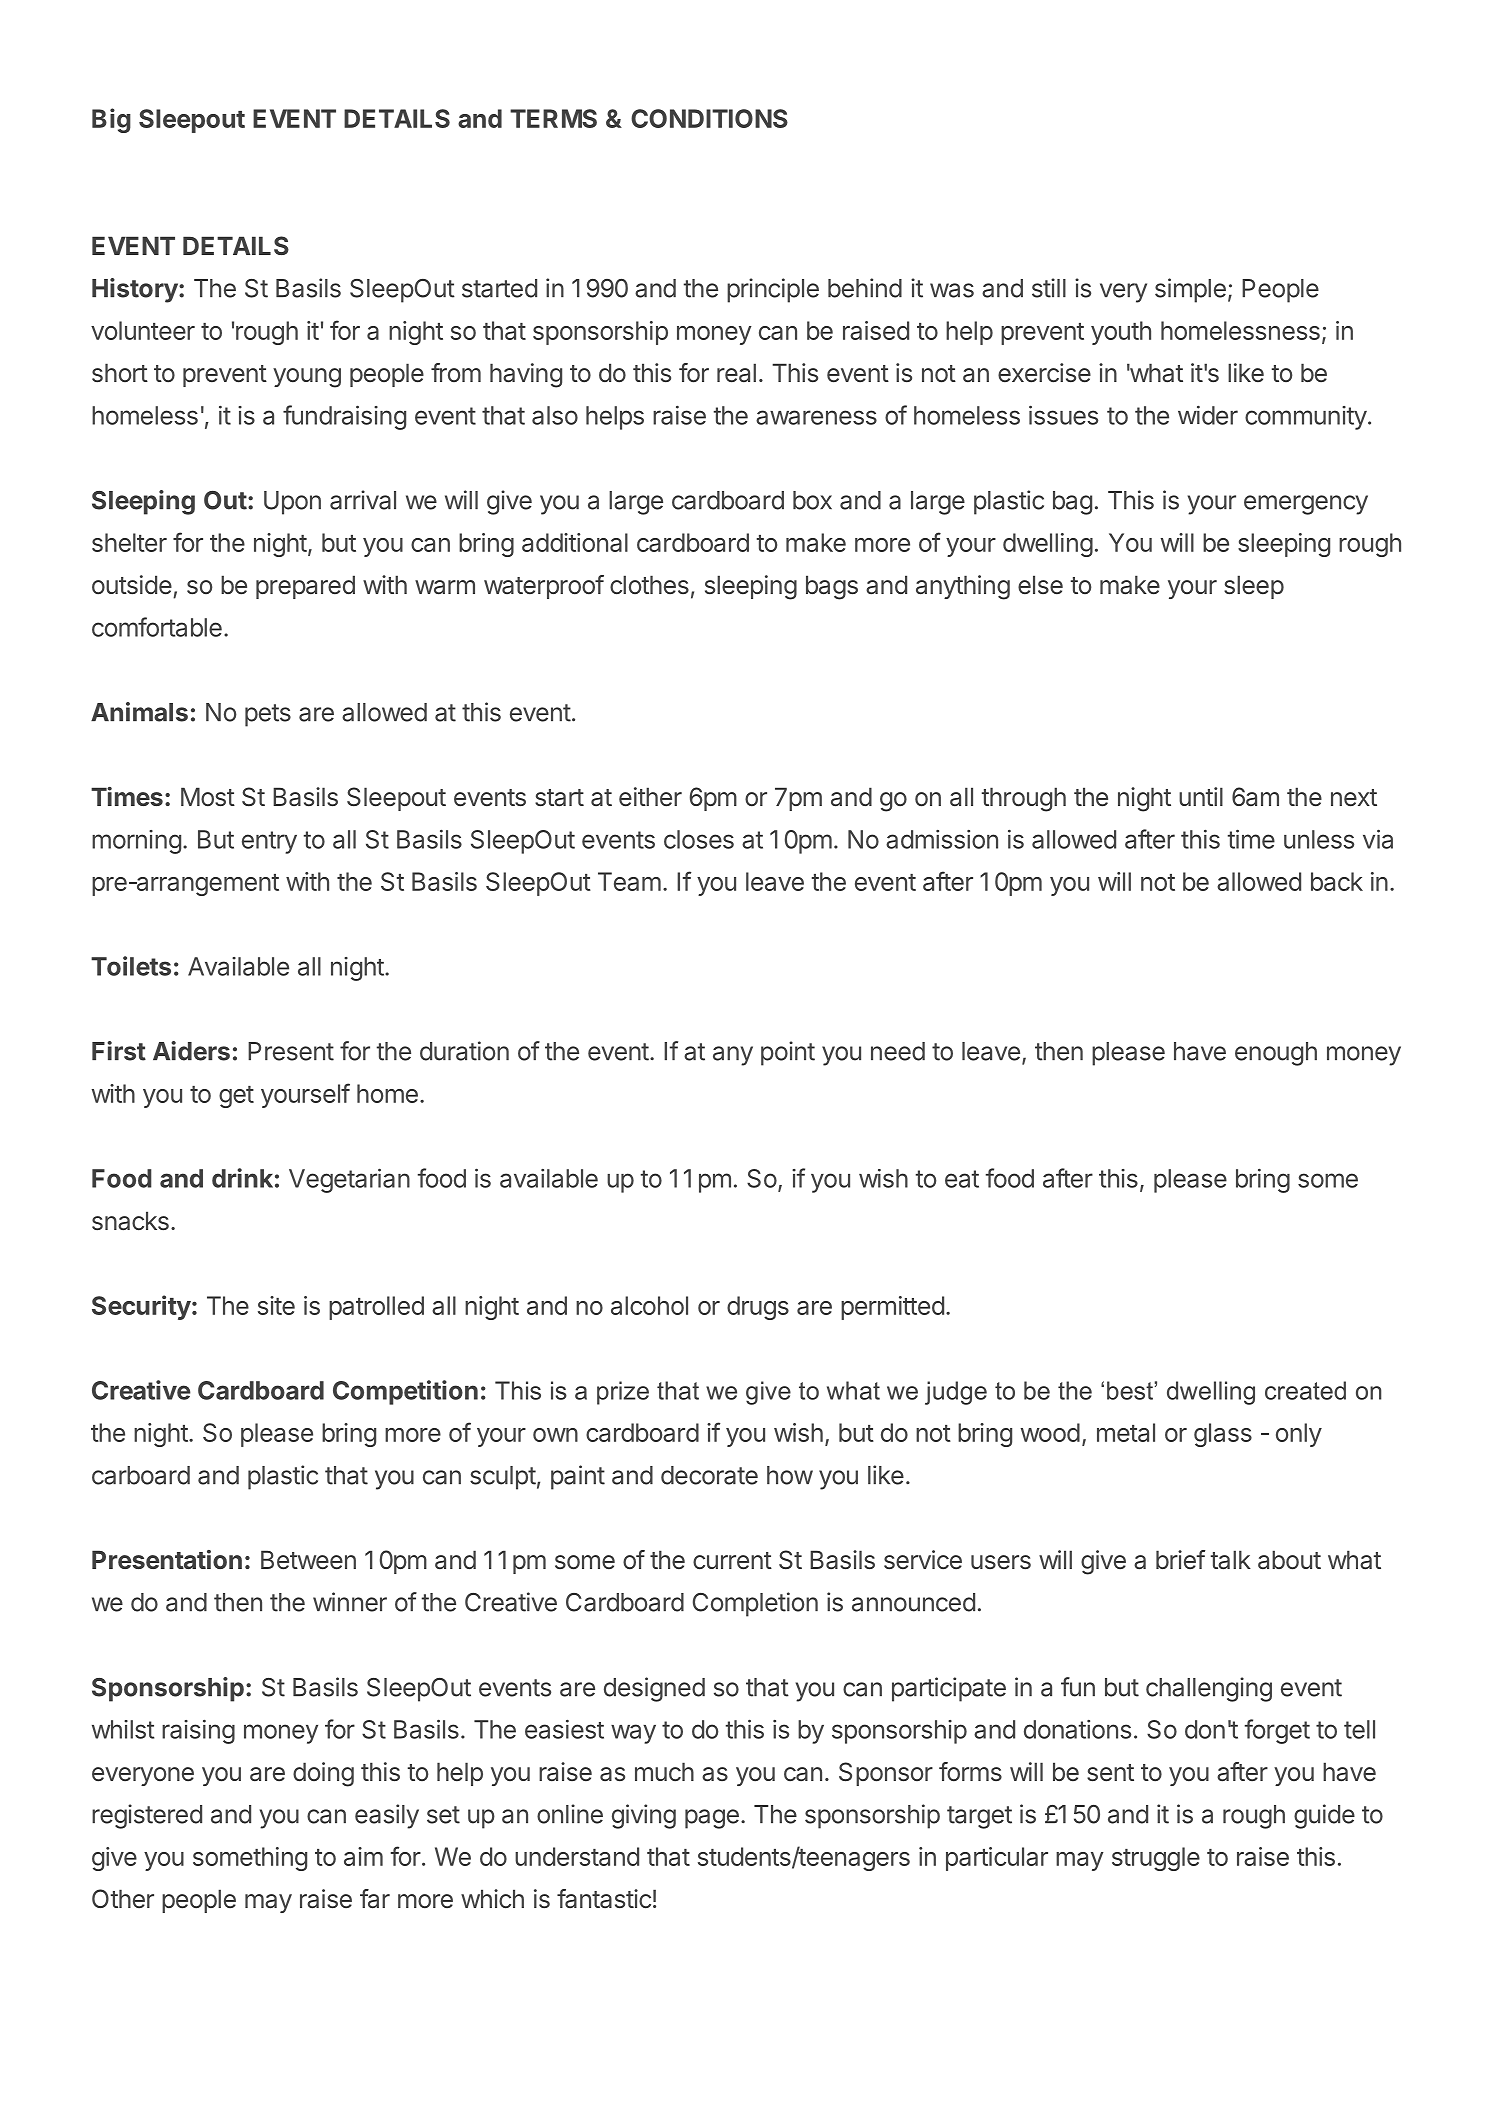  Describe the element at coordinates (111, 120) in the page. I see `Big` at that location.
